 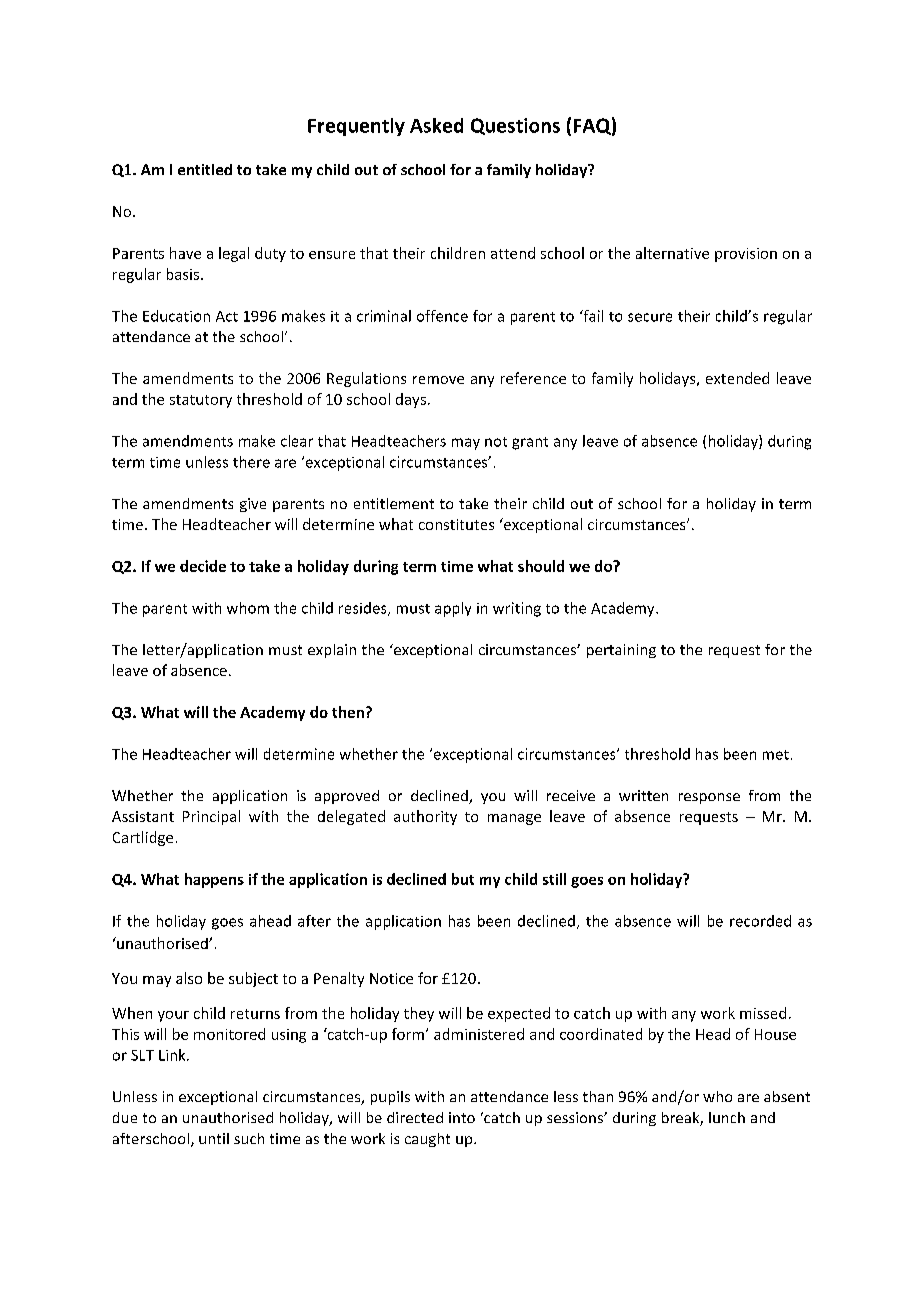 What do you see at coordinates (436, 125) in the screenshot?
I see `Asked` at bounding box center [436, 125].
